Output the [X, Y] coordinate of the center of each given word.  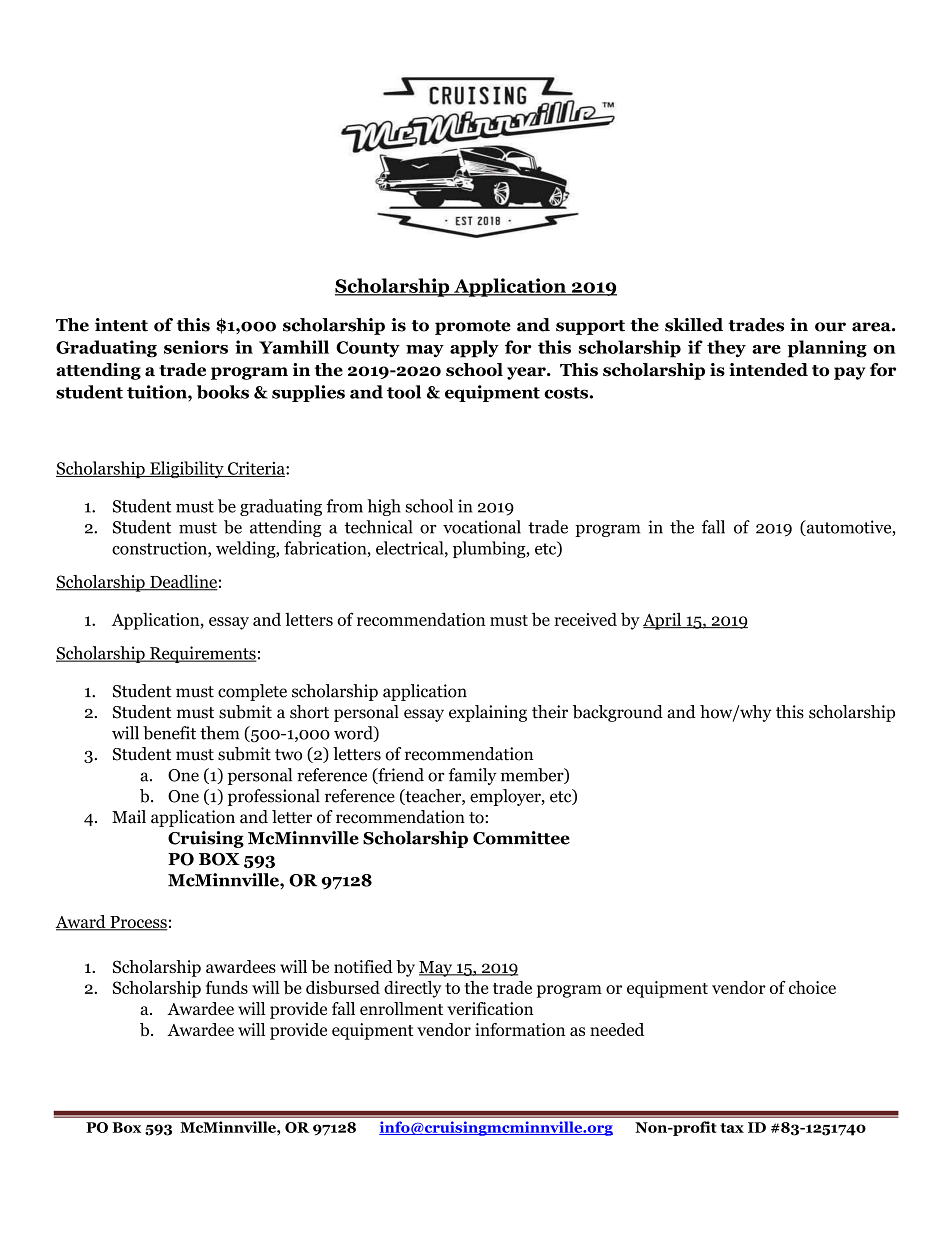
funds [227, 987]
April [663, 621]
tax [732, 1128]
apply [474, 349]
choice [812, 987]
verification [490, 1008]
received [585, 619]
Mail [129, 817]
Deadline [183, 583]
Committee [521, 838]
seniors [196, 347]
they [726, 349]
